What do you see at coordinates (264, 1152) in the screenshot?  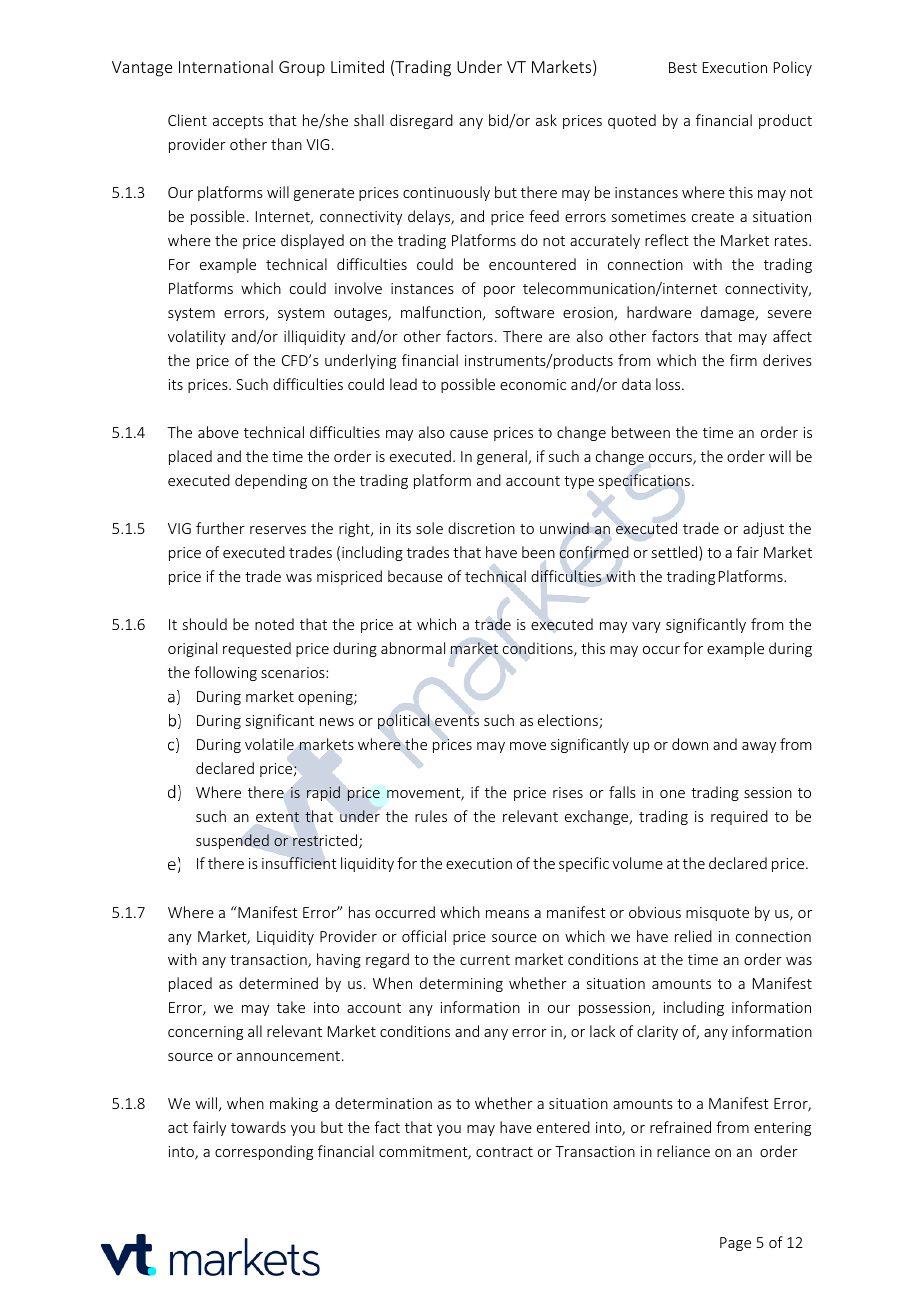 I see `corresponding` at bounding box center [264, 1152].
